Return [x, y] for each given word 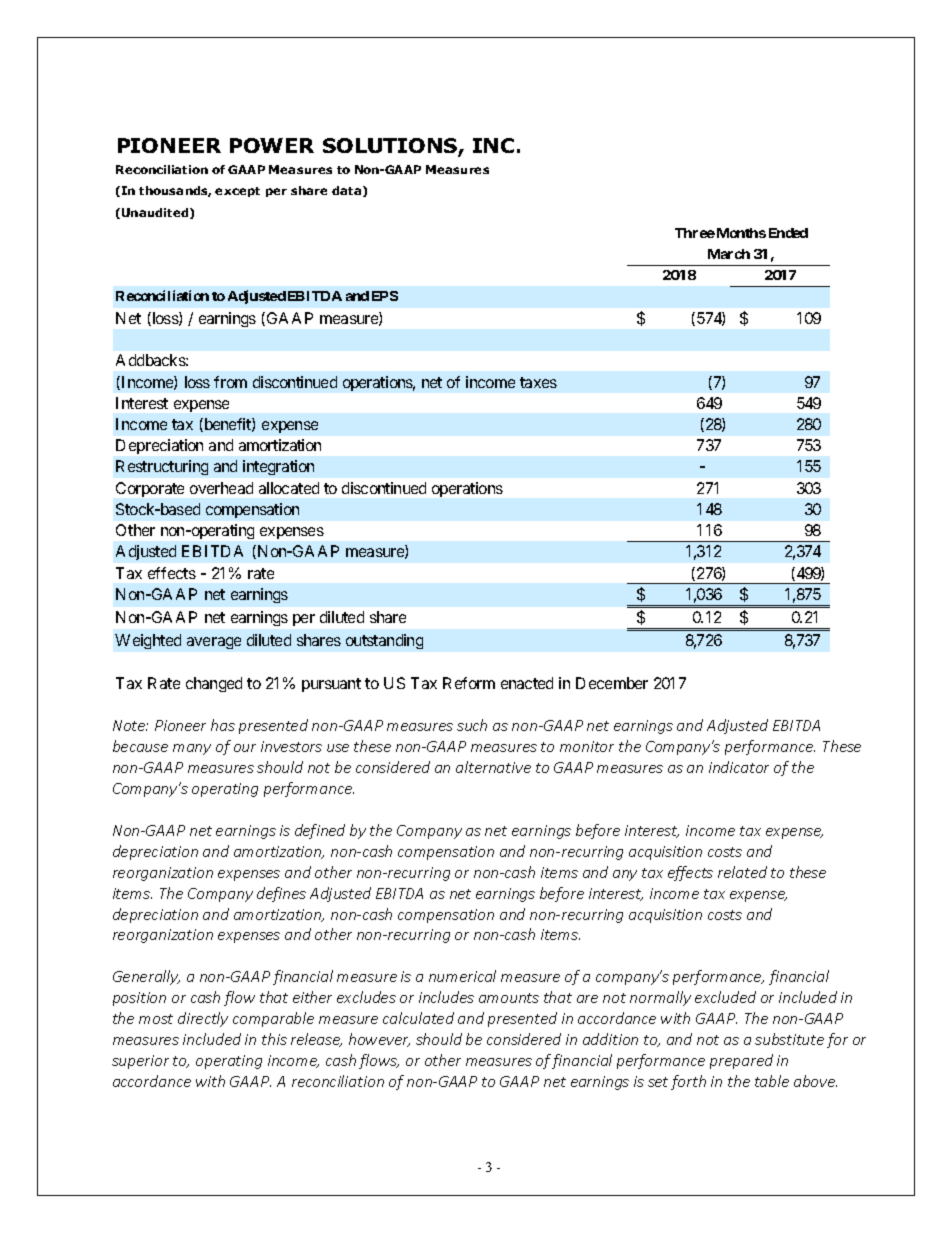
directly [203, 1019]
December [612, 683]
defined [320, 831]
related [742, 872]
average [214, 643]
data [348, 191]
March [729, 254]
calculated [418, 1018]
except [237, 192]
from [230, 382]
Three [695, 233]
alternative [493, 767]
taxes [538, 382]
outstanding [384, 641]
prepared [741, 1061]
